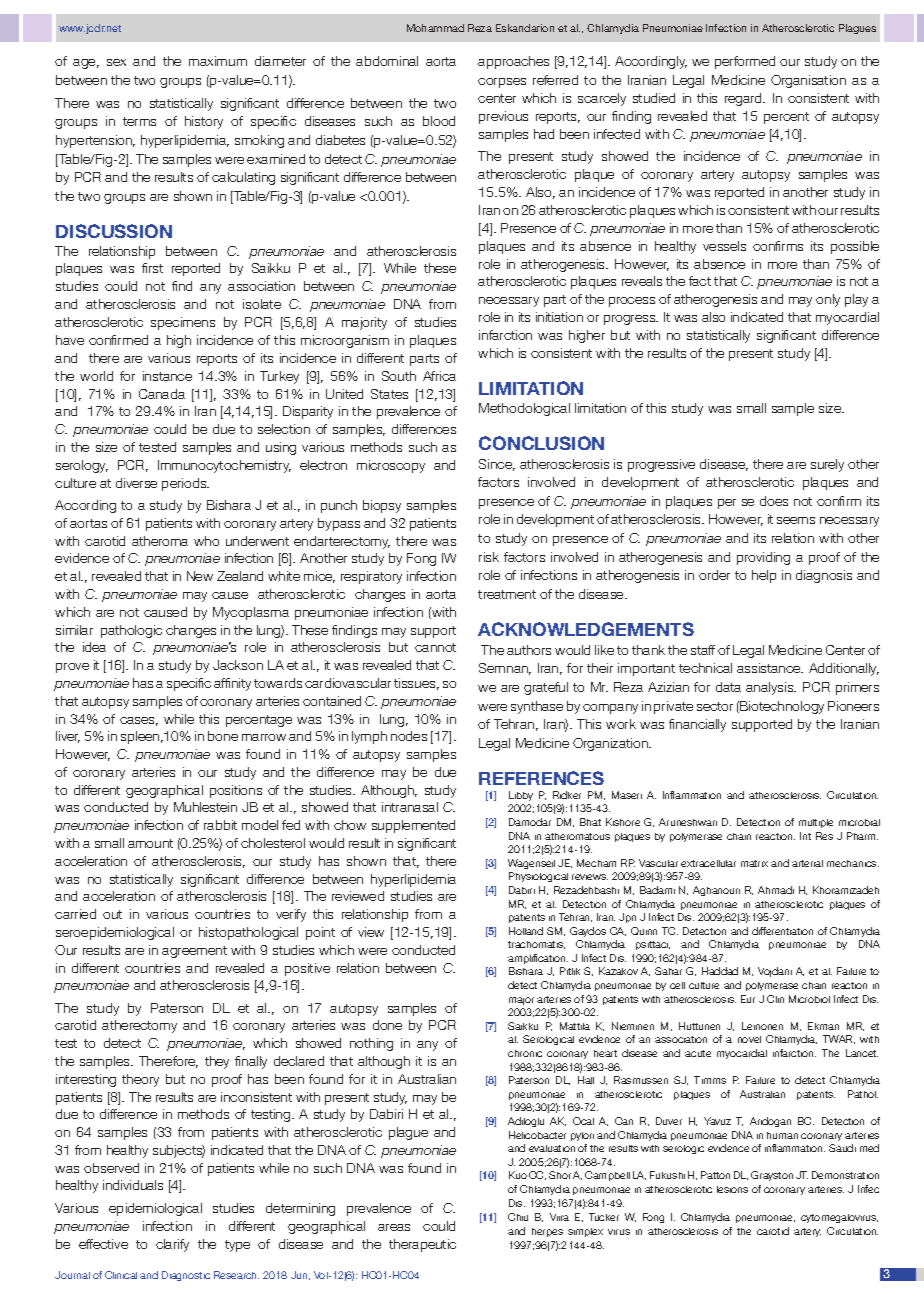 The width and height of the document is (924, 1308). What do you see at coordinates (521, 796) in the document?
I see `Libby` at bounding box center [521, 796].
